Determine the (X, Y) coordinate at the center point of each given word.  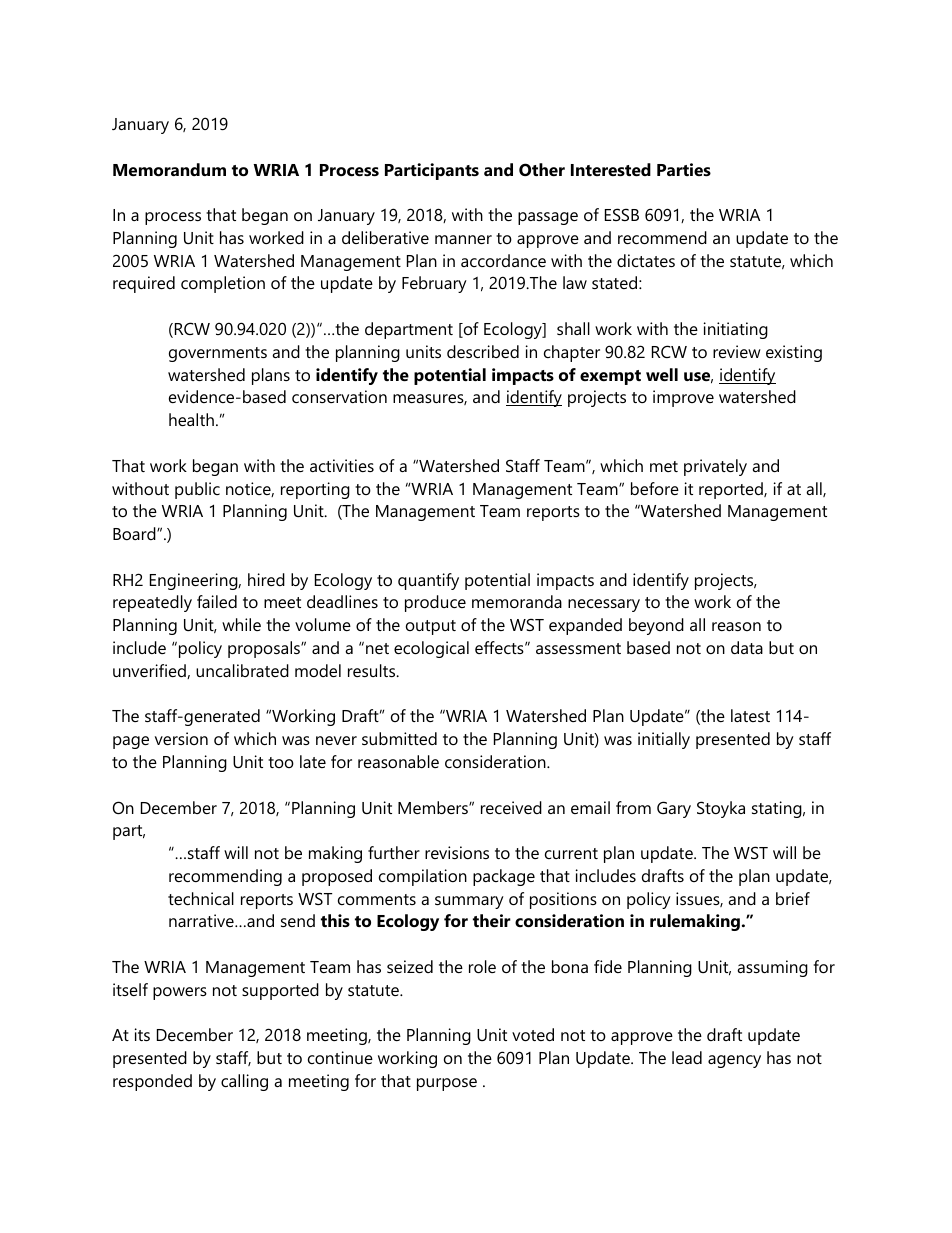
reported (732, 490)
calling (244, 1082)
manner (463, 239)
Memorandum (169, 169)
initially (664, 740)
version (181, 738)
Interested (611, 169)
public (197, 490)
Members (434, 807)
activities (342, 465)
